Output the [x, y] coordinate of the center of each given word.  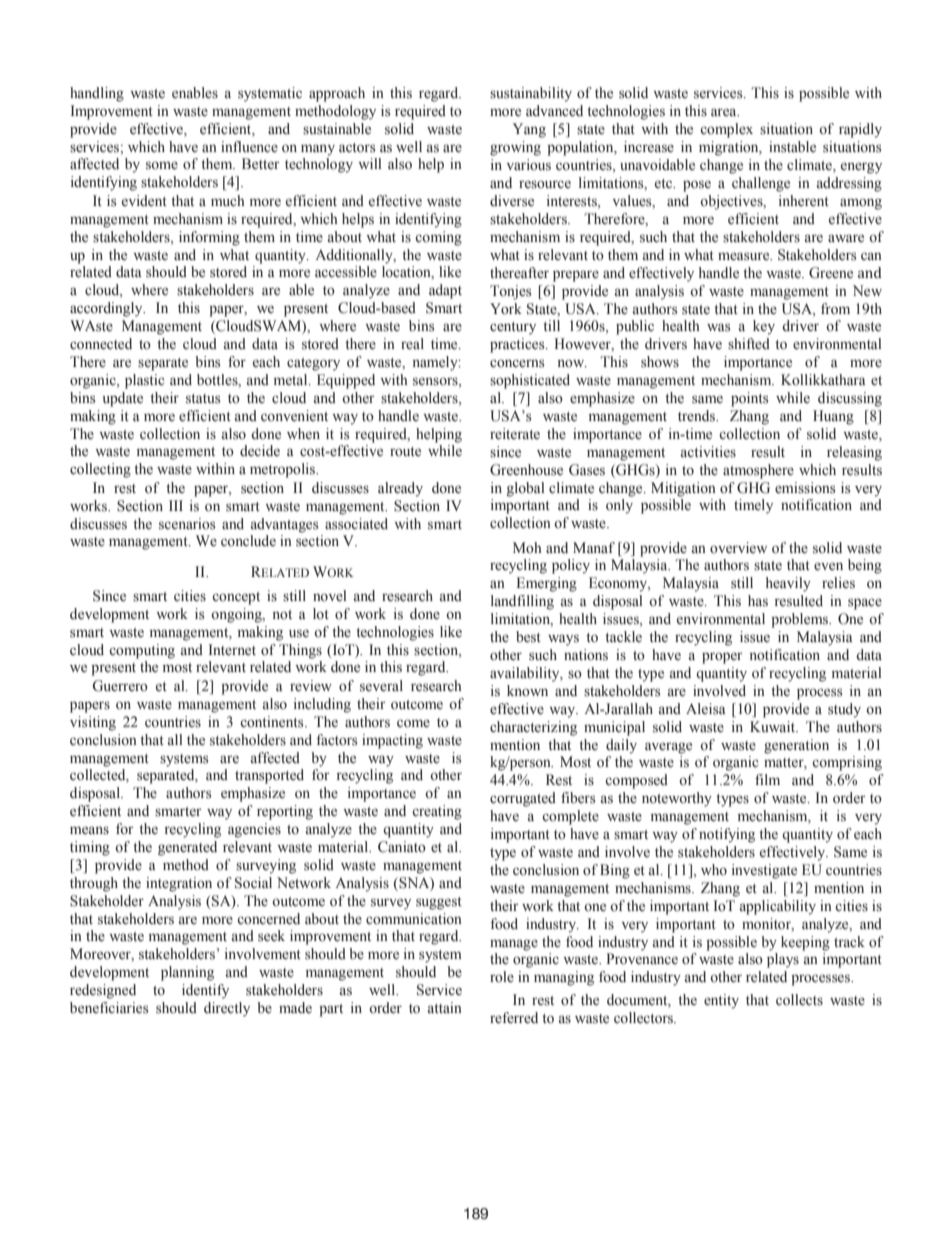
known [527, 691]
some [162, 165]
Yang [529, 130]
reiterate [515, 434]
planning [187, 973]
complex [726, 130]
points [749, 399]
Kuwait [774, 726]
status [203, 399]
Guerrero [120, 686]
